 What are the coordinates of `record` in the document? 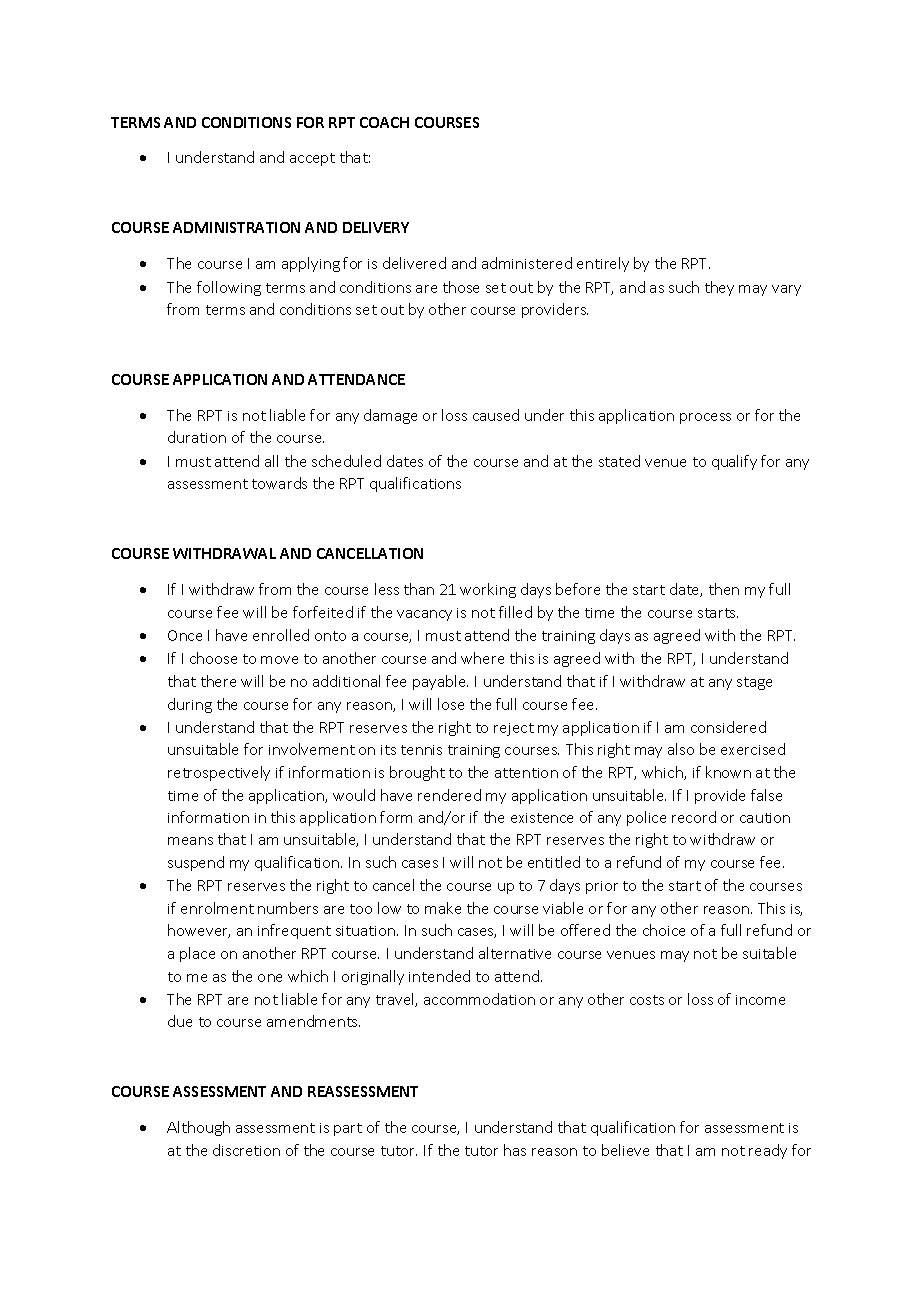 It's located at (694, 817).
